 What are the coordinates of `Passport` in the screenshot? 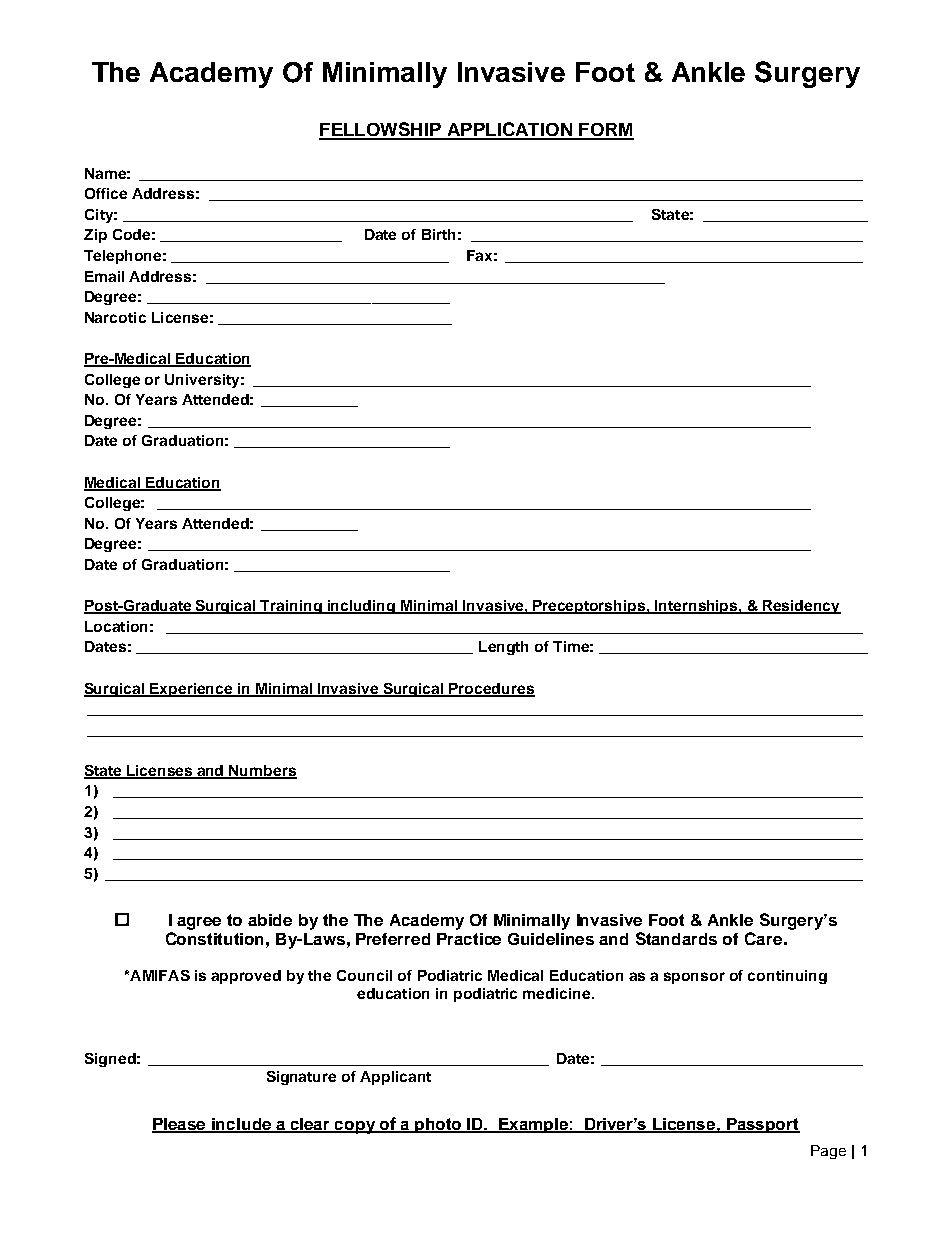 It's located at (762, 1125).
